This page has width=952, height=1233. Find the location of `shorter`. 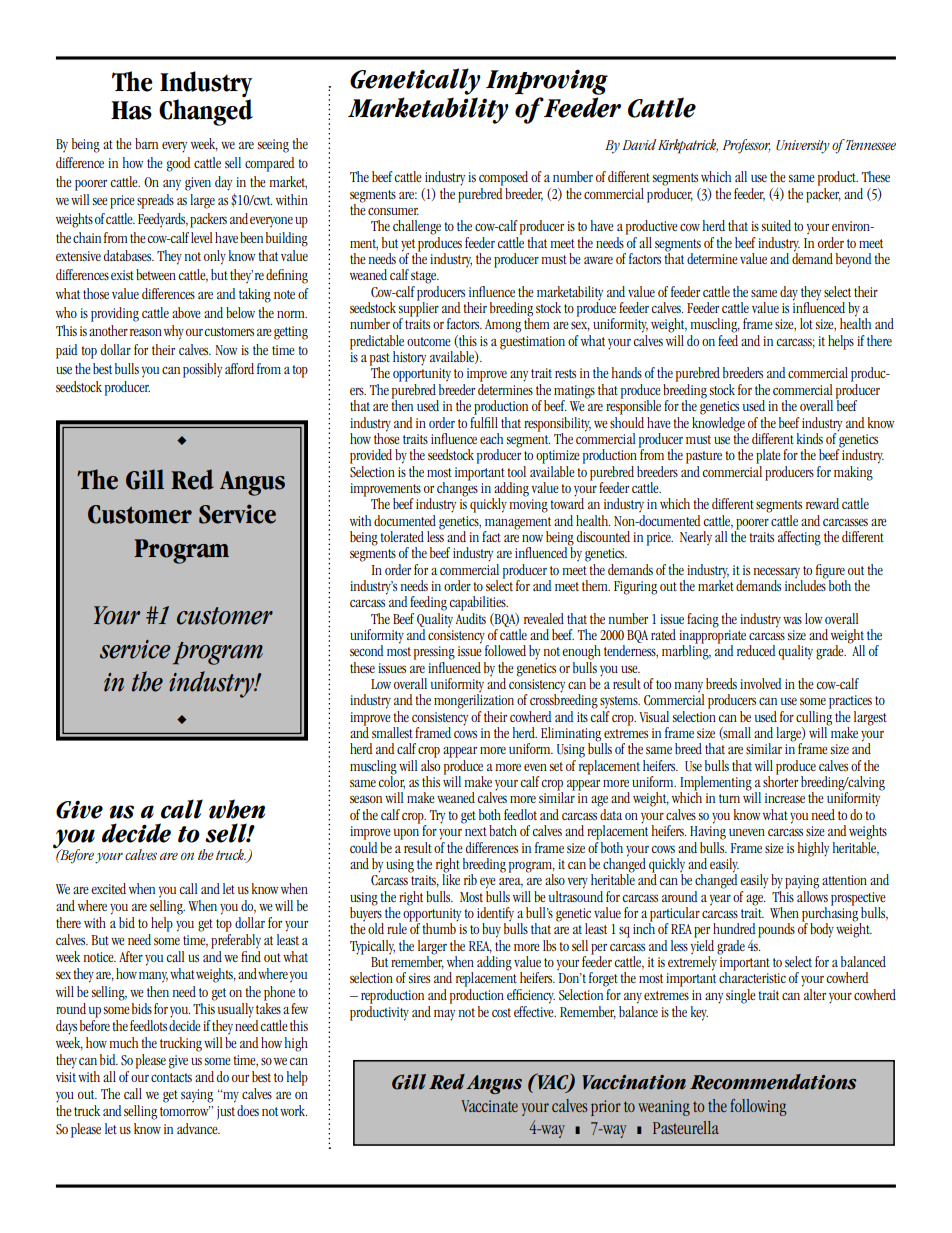

shorter is located at coordinates (780, 780).
